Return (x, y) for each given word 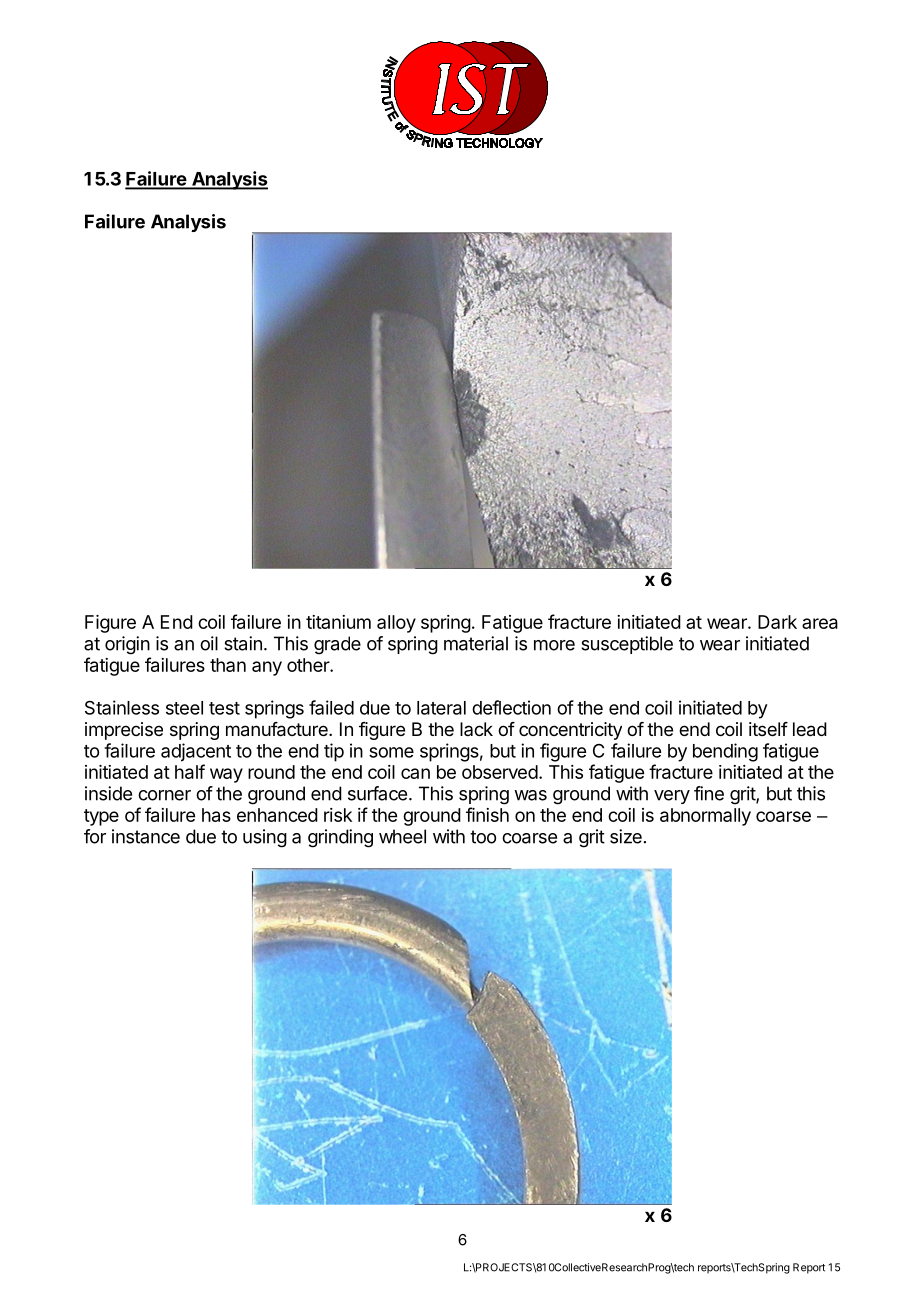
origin (127, 645)
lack (476, 729)
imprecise (124, 731)
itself (768, 729)
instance (146, 836)
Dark (777, 622)
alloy (396, 624)
